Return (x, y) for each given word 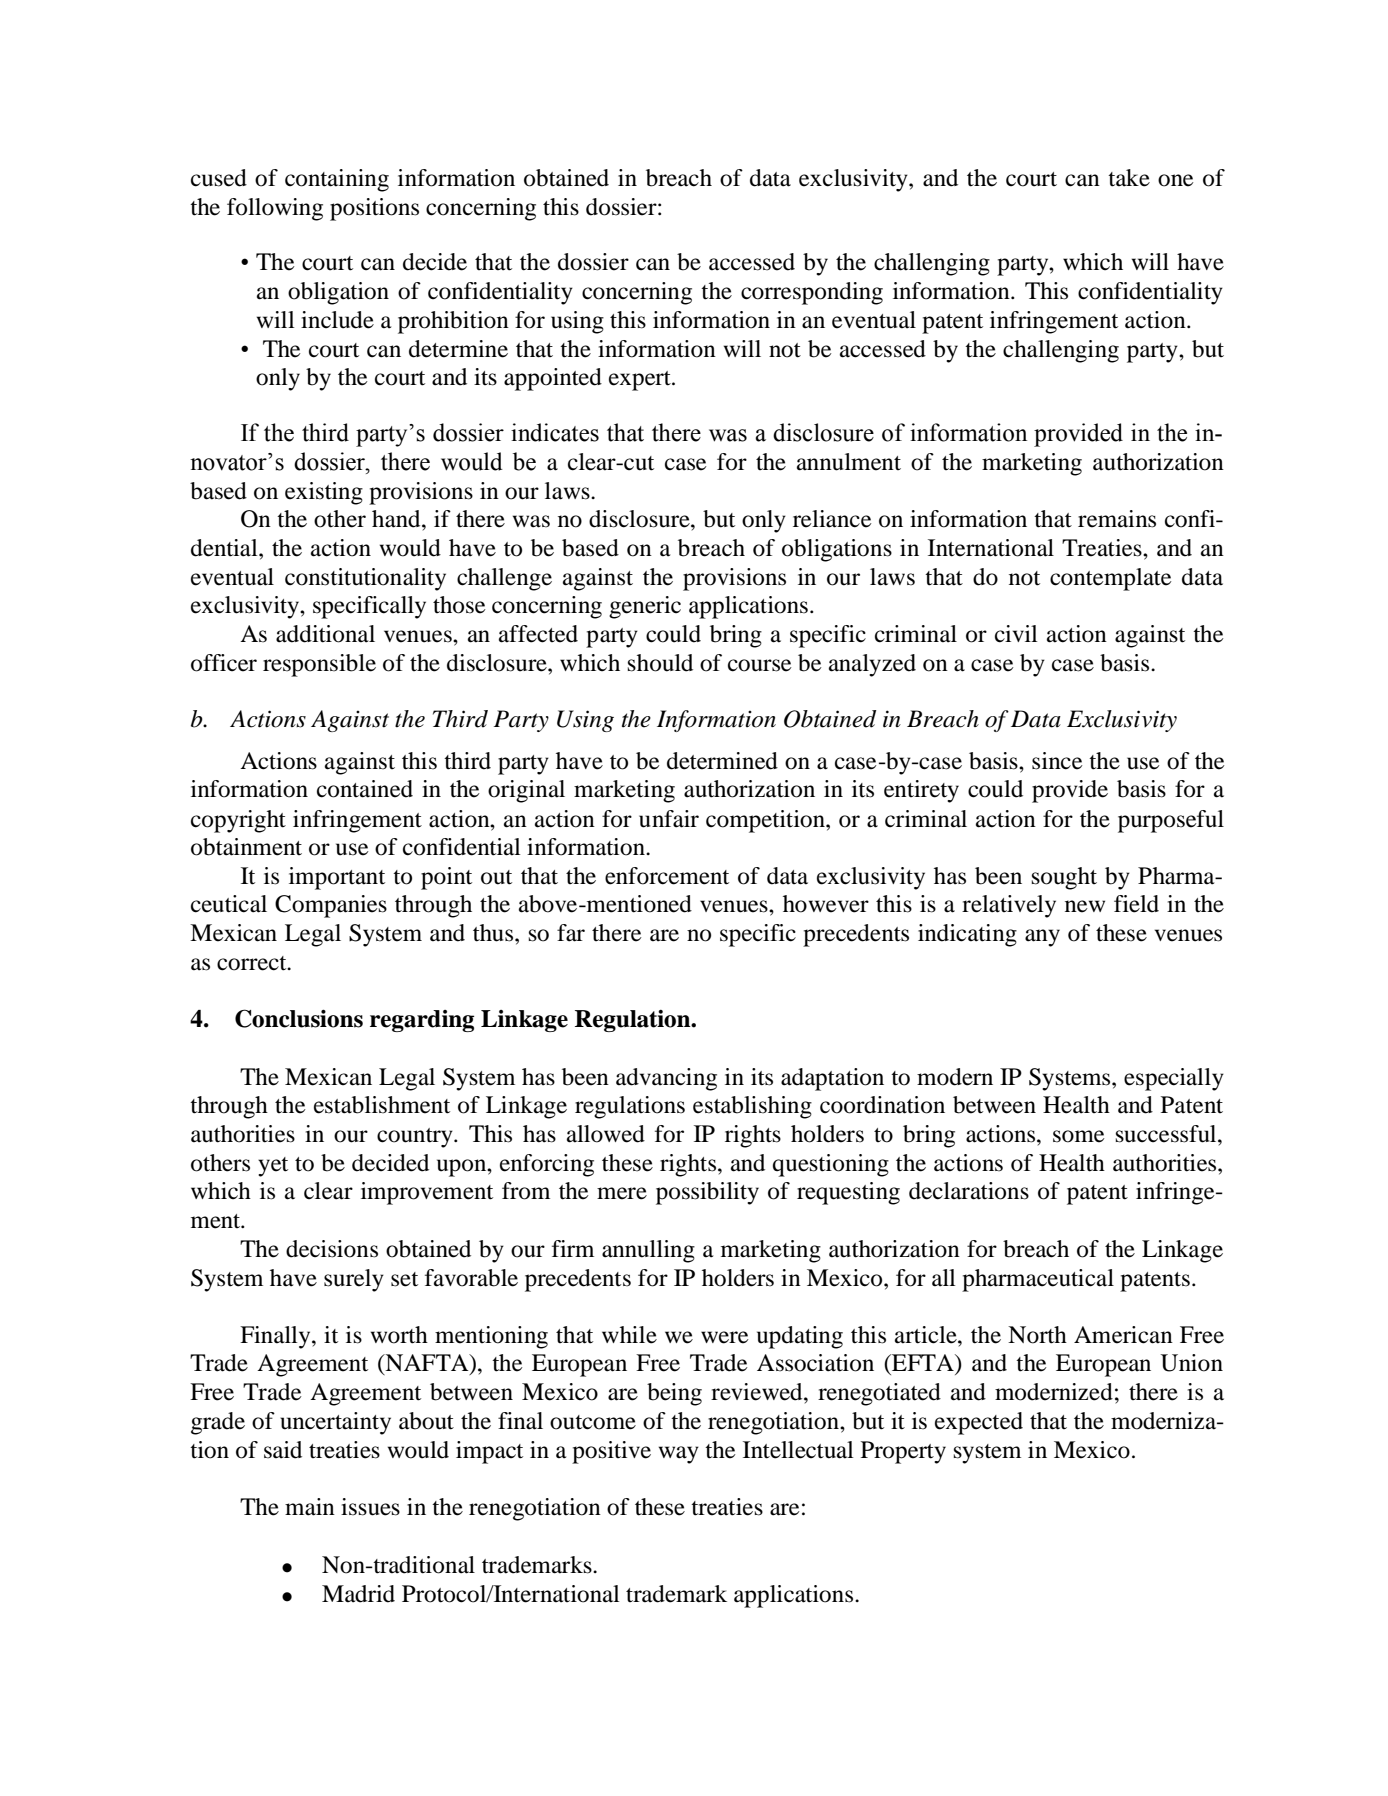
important (337, 878)
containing (337, 180)
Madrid (358, 1594)
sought (1064, 878)
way (679, 1455)
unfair (669, 819)
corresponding (812, 293)
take (1129, 178)
